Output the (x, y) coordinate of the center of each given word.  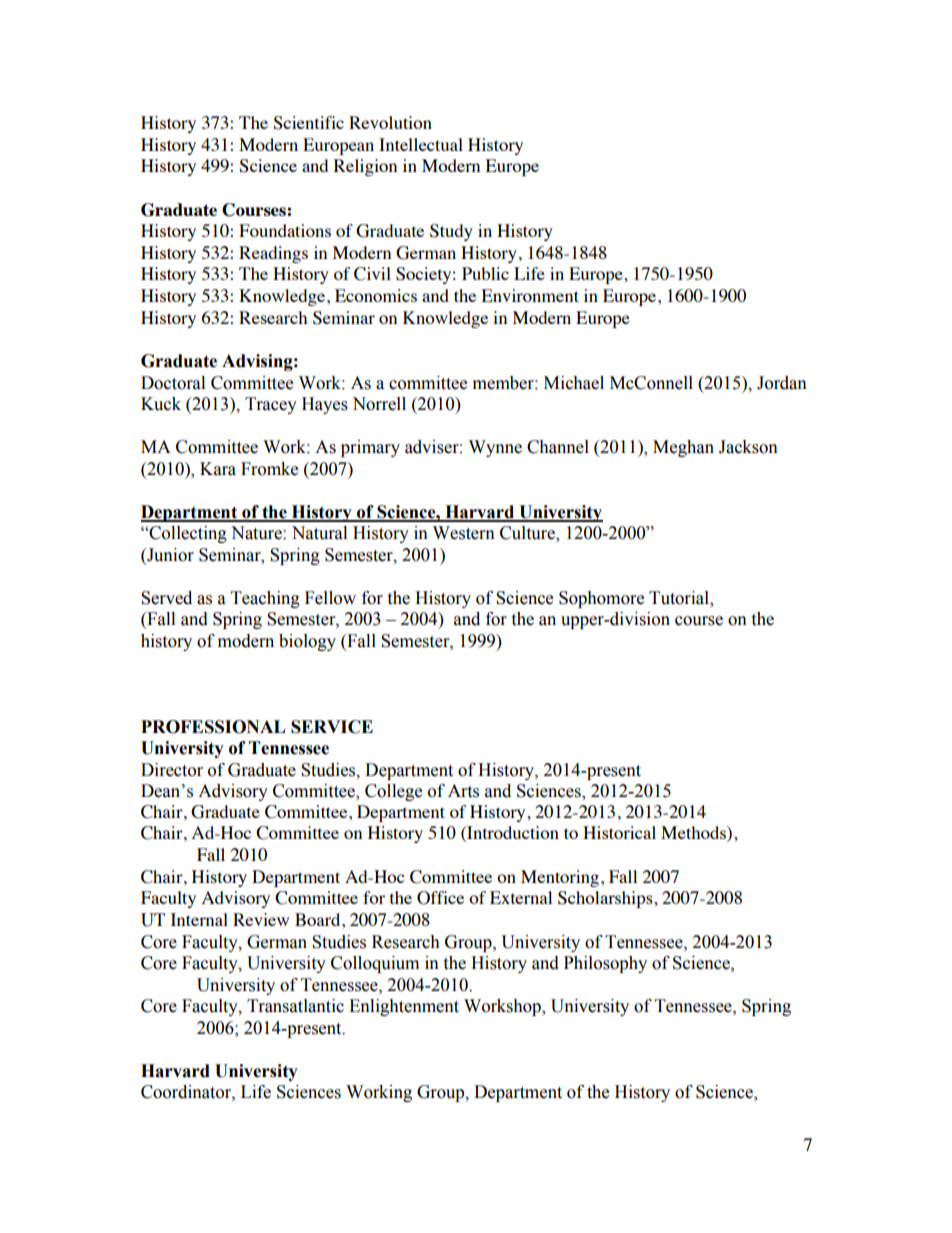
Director (172, 770)
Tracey (271, 405)
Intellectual (421, 144)
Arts (463, 791)
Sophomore (601, 599)
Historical (619, 832)
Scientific (308, 123)
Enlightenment (404, 1007)
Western (464, 533)
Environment (530, 295)
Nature (257, 533)
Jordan (782, 383)
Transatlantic (295, 1006)
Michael (574, 383)
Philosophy (605, 964)
